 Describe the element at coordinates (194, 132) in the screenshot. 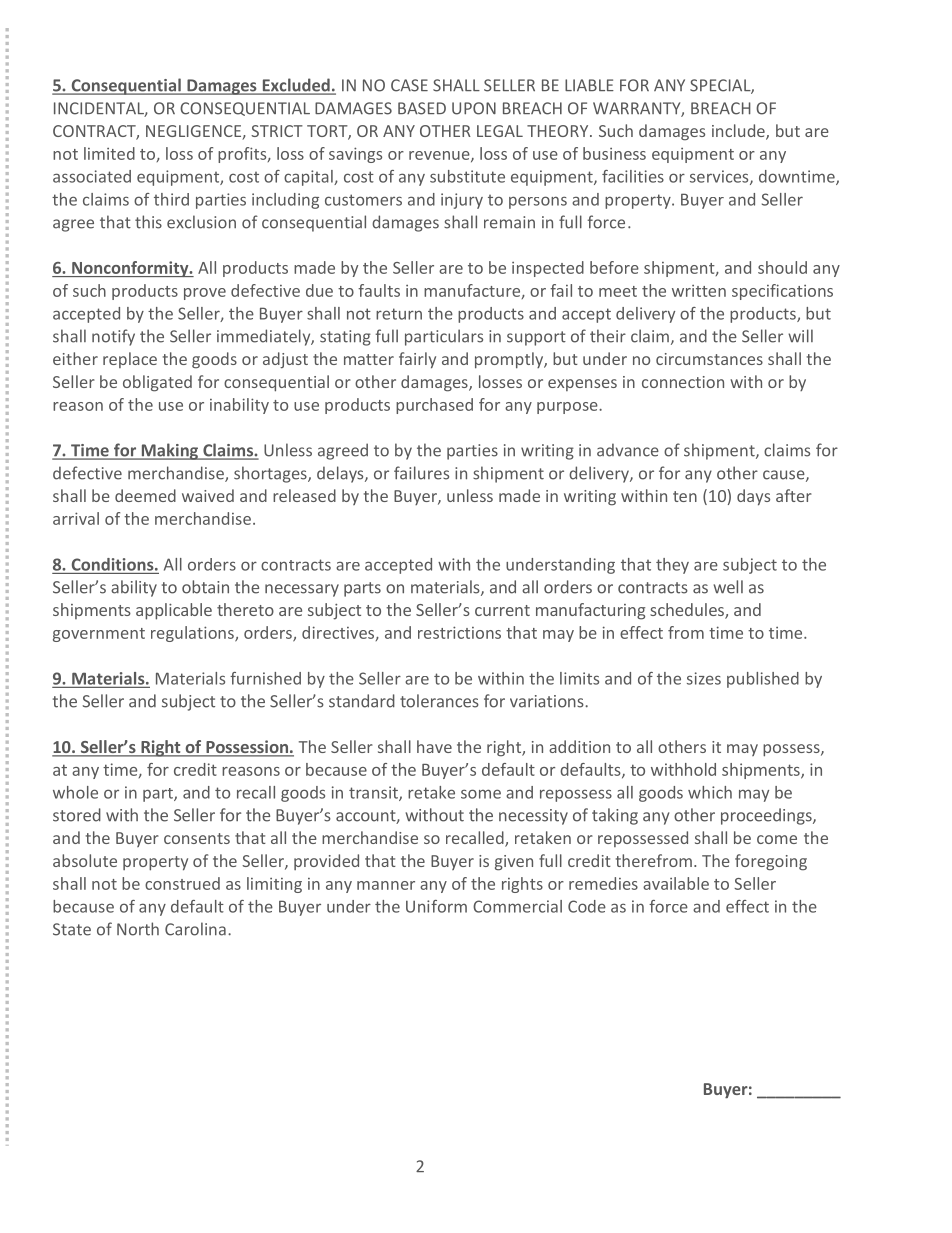

I see `NEGLIGENCE` at that location.
